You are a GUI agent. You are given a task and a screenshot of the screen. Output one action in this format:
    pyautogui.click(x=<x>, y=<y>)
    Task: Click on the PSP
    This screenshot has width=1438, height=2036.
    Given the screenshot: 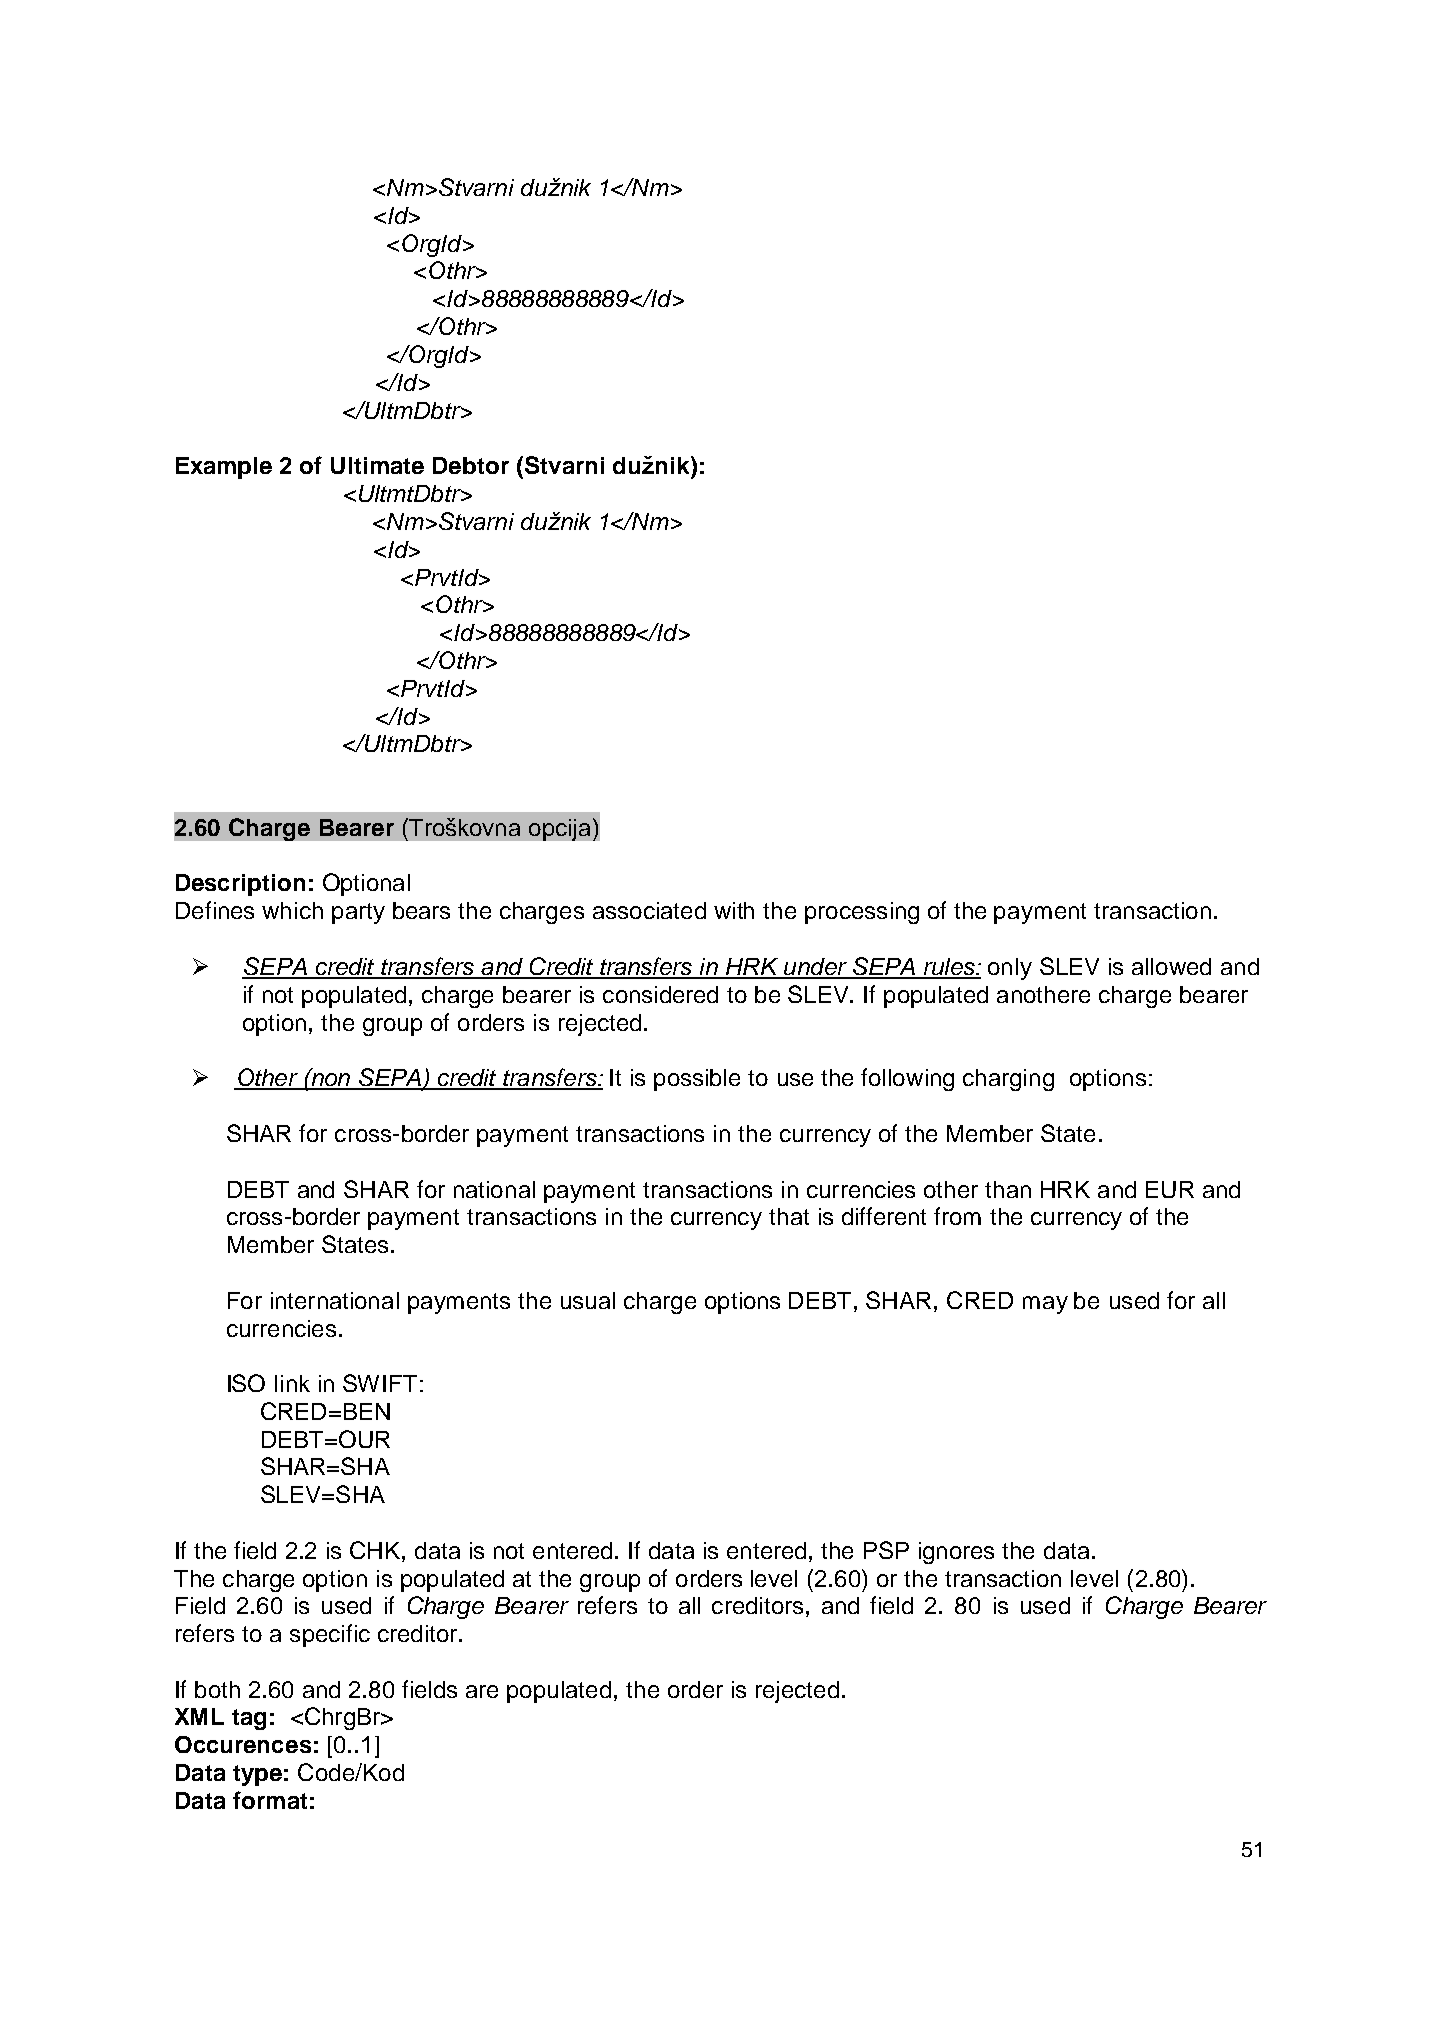 What is the action you would take?
    pyautogui.click(x=886, y=1550)
